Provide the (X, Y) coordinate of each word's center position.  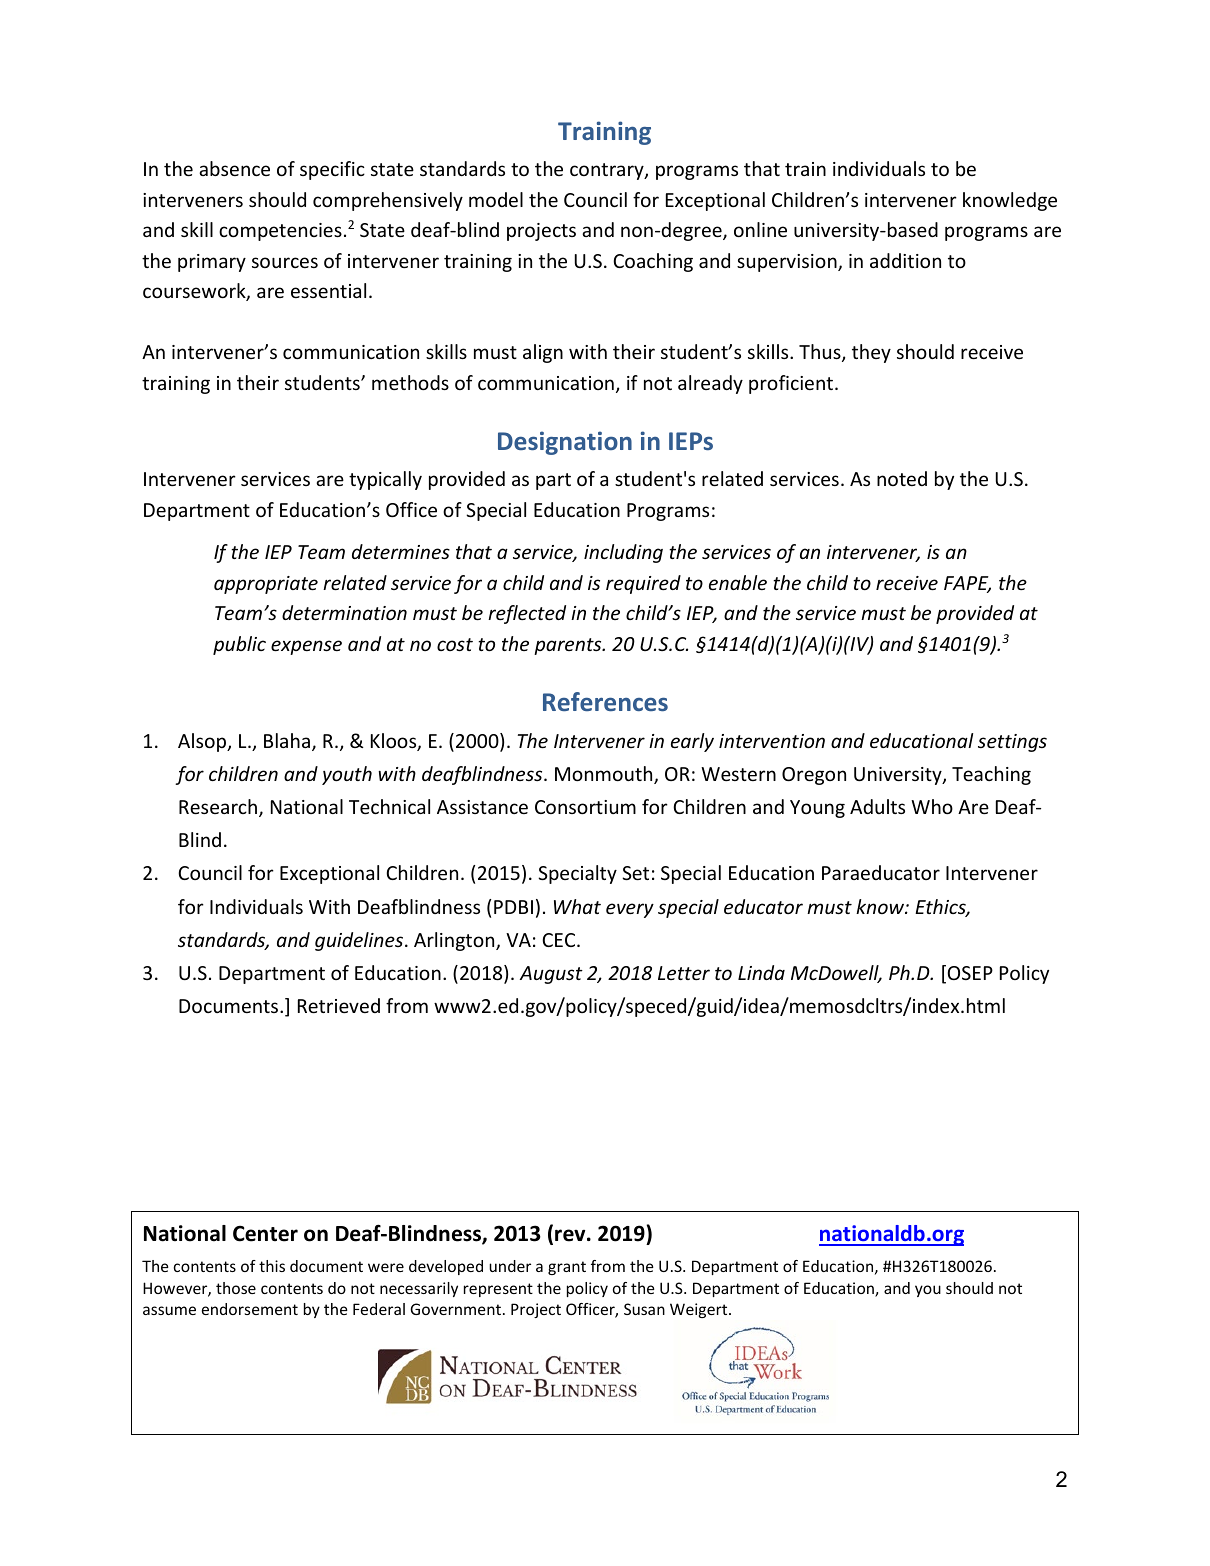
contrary (608, 171)
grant (567, 1268)
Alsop (203, 742)
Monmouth (605, 775)
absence (234, 168)
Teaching (991, 775)
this (272, 1266)
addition (905, 260)
